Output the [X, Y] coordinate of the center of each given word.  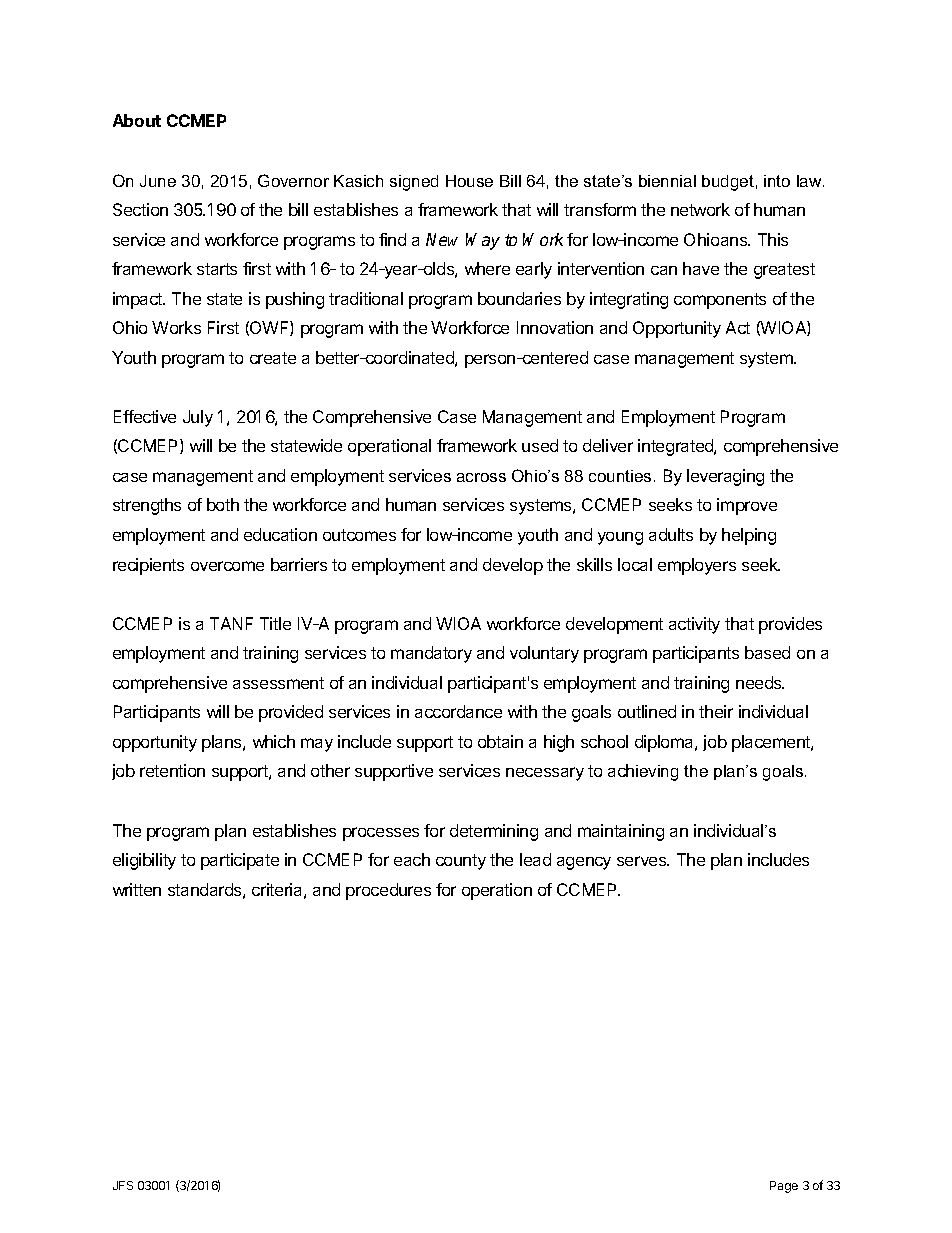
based [767, 652]
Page [784, 1187]
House [469, 181]
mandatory [431, 654]
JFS [123, 1185]
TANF [231, 623]
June [158, 181]
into [777, 181]
